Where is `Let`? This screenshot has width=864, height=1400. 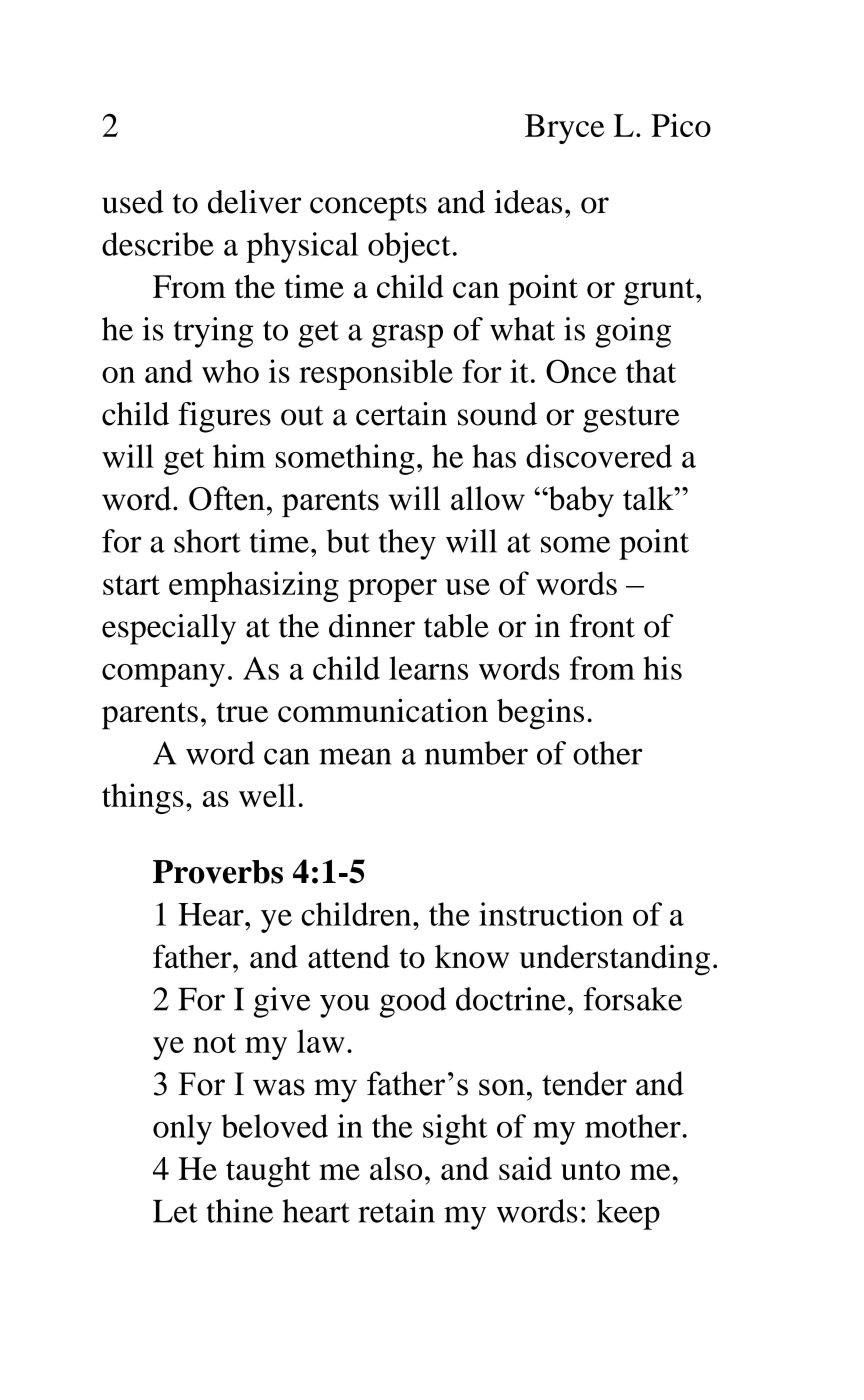
Let is located at coordinates (175, 1211).
